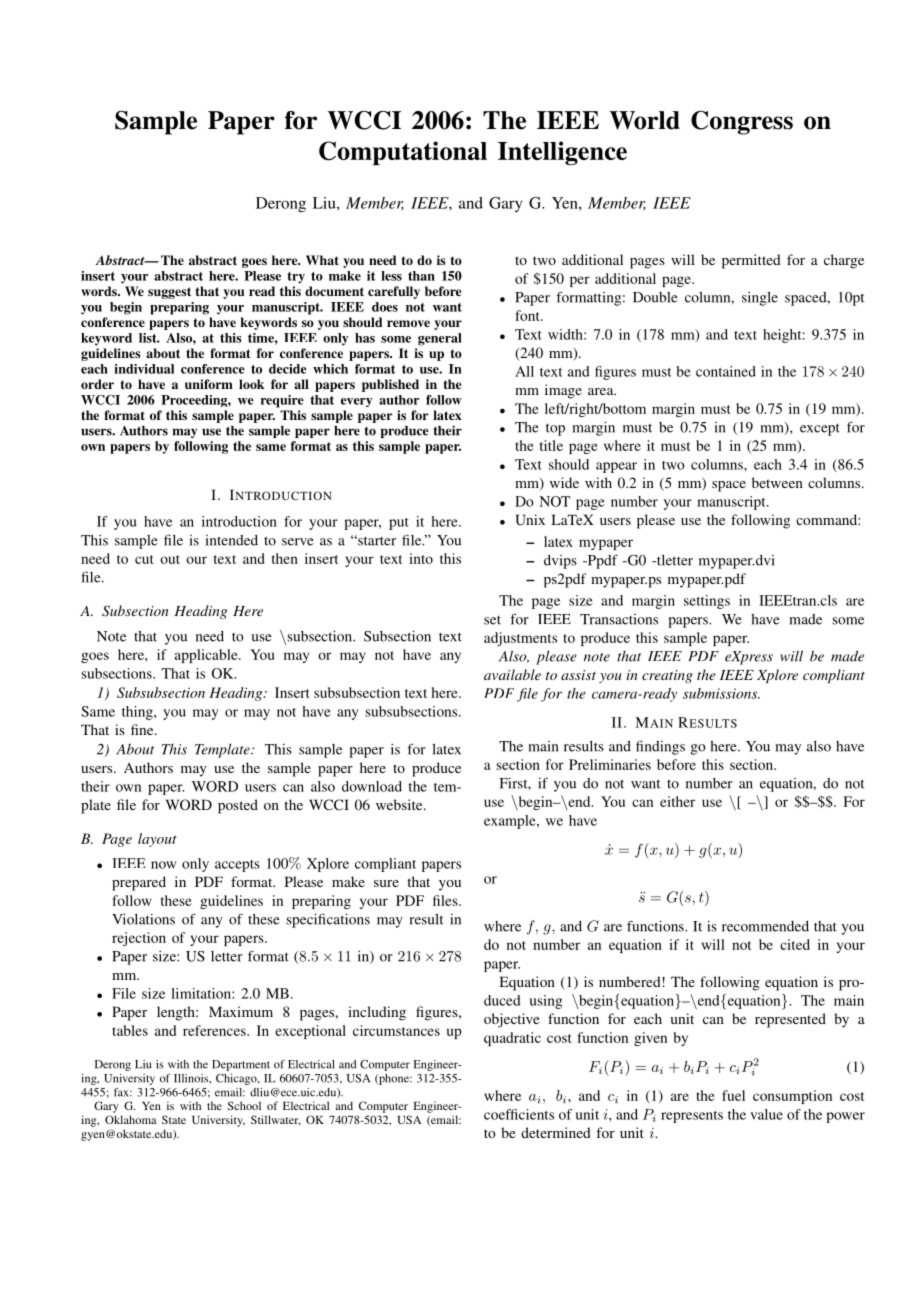  I want to click on website, so click(400, 804).
